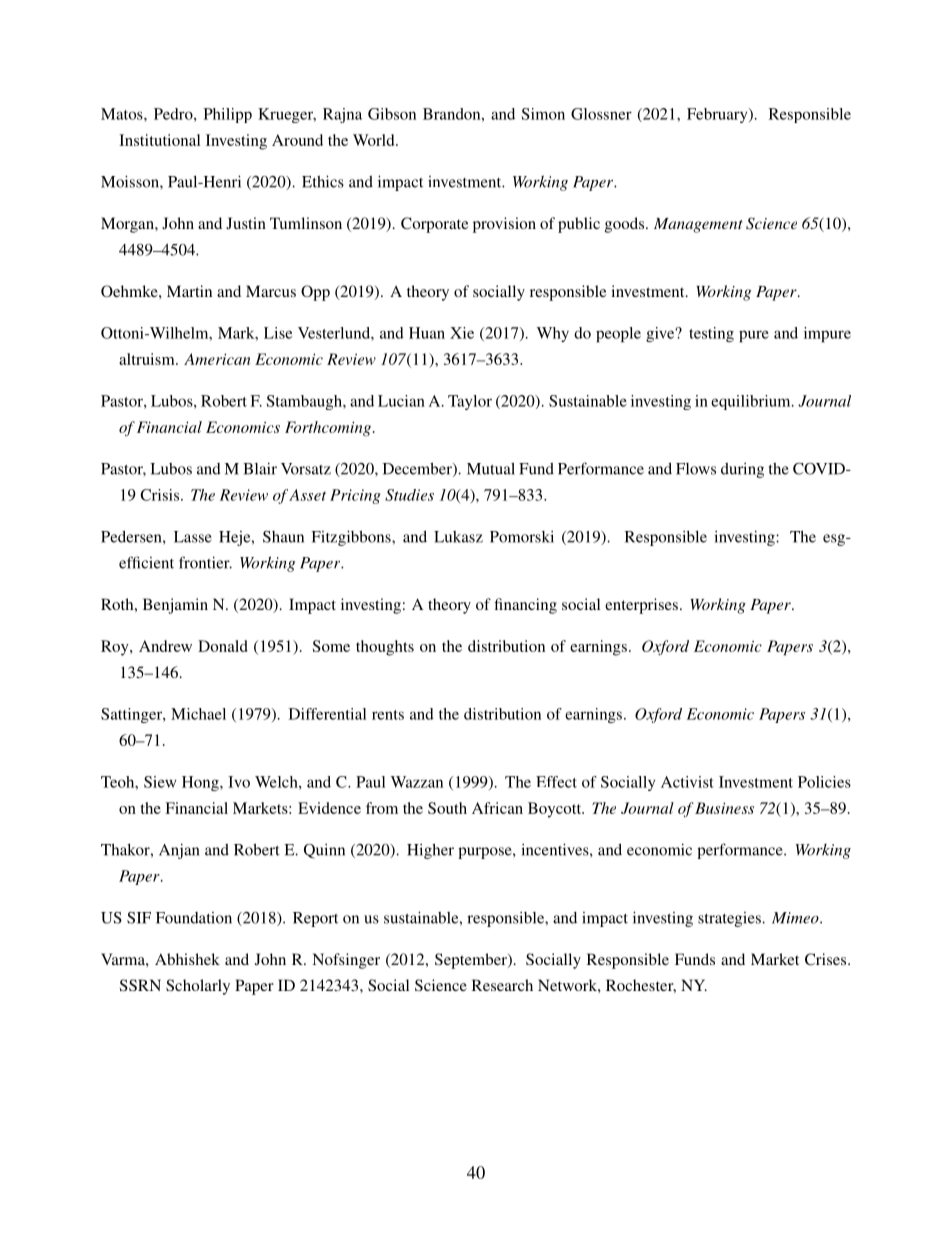 This screenshot has height=1233, width=952. I want to click on equilibrium, so click(752, 402).
